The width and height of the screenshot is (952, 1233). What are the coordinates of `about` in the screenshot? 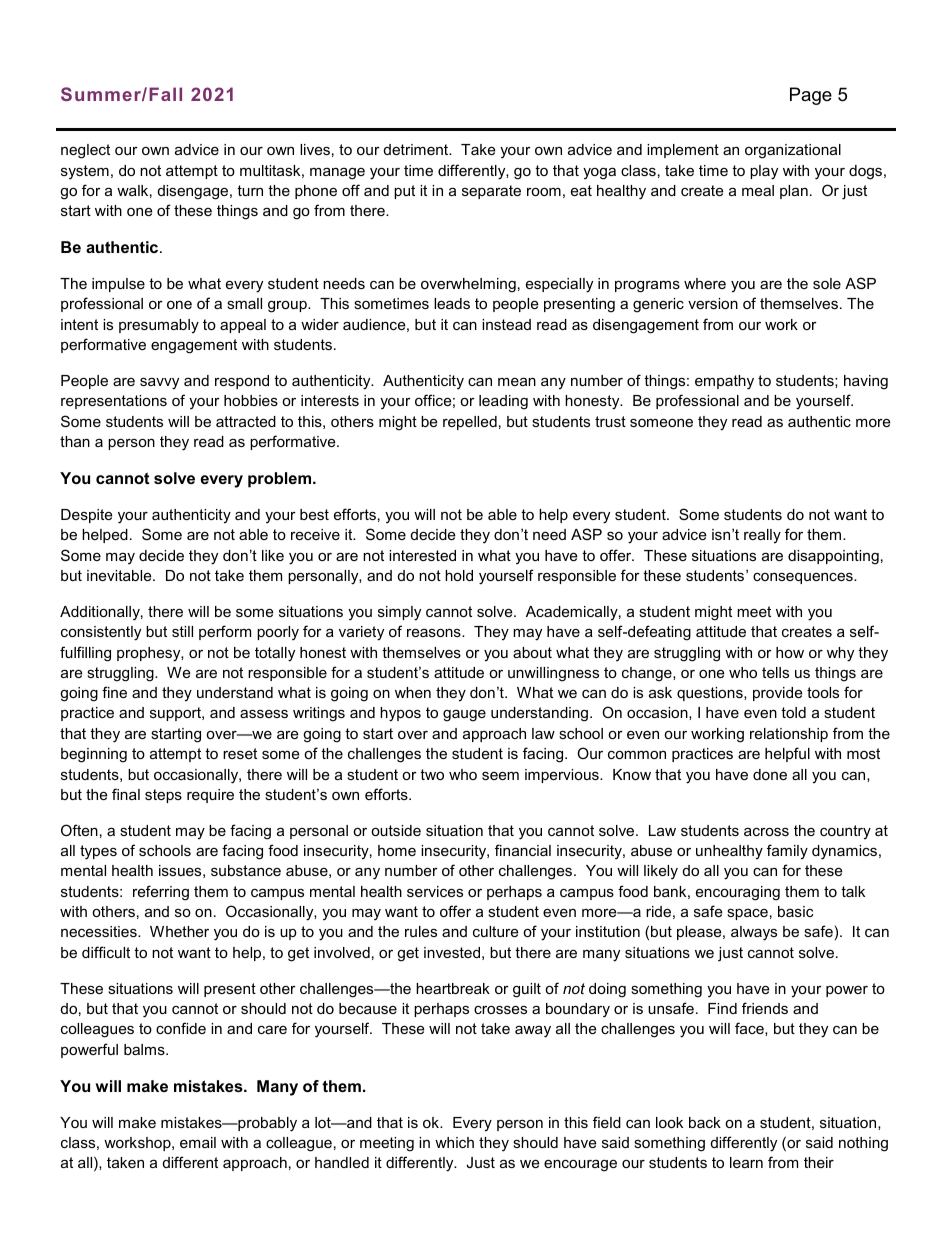 It's located at (532, 652).
